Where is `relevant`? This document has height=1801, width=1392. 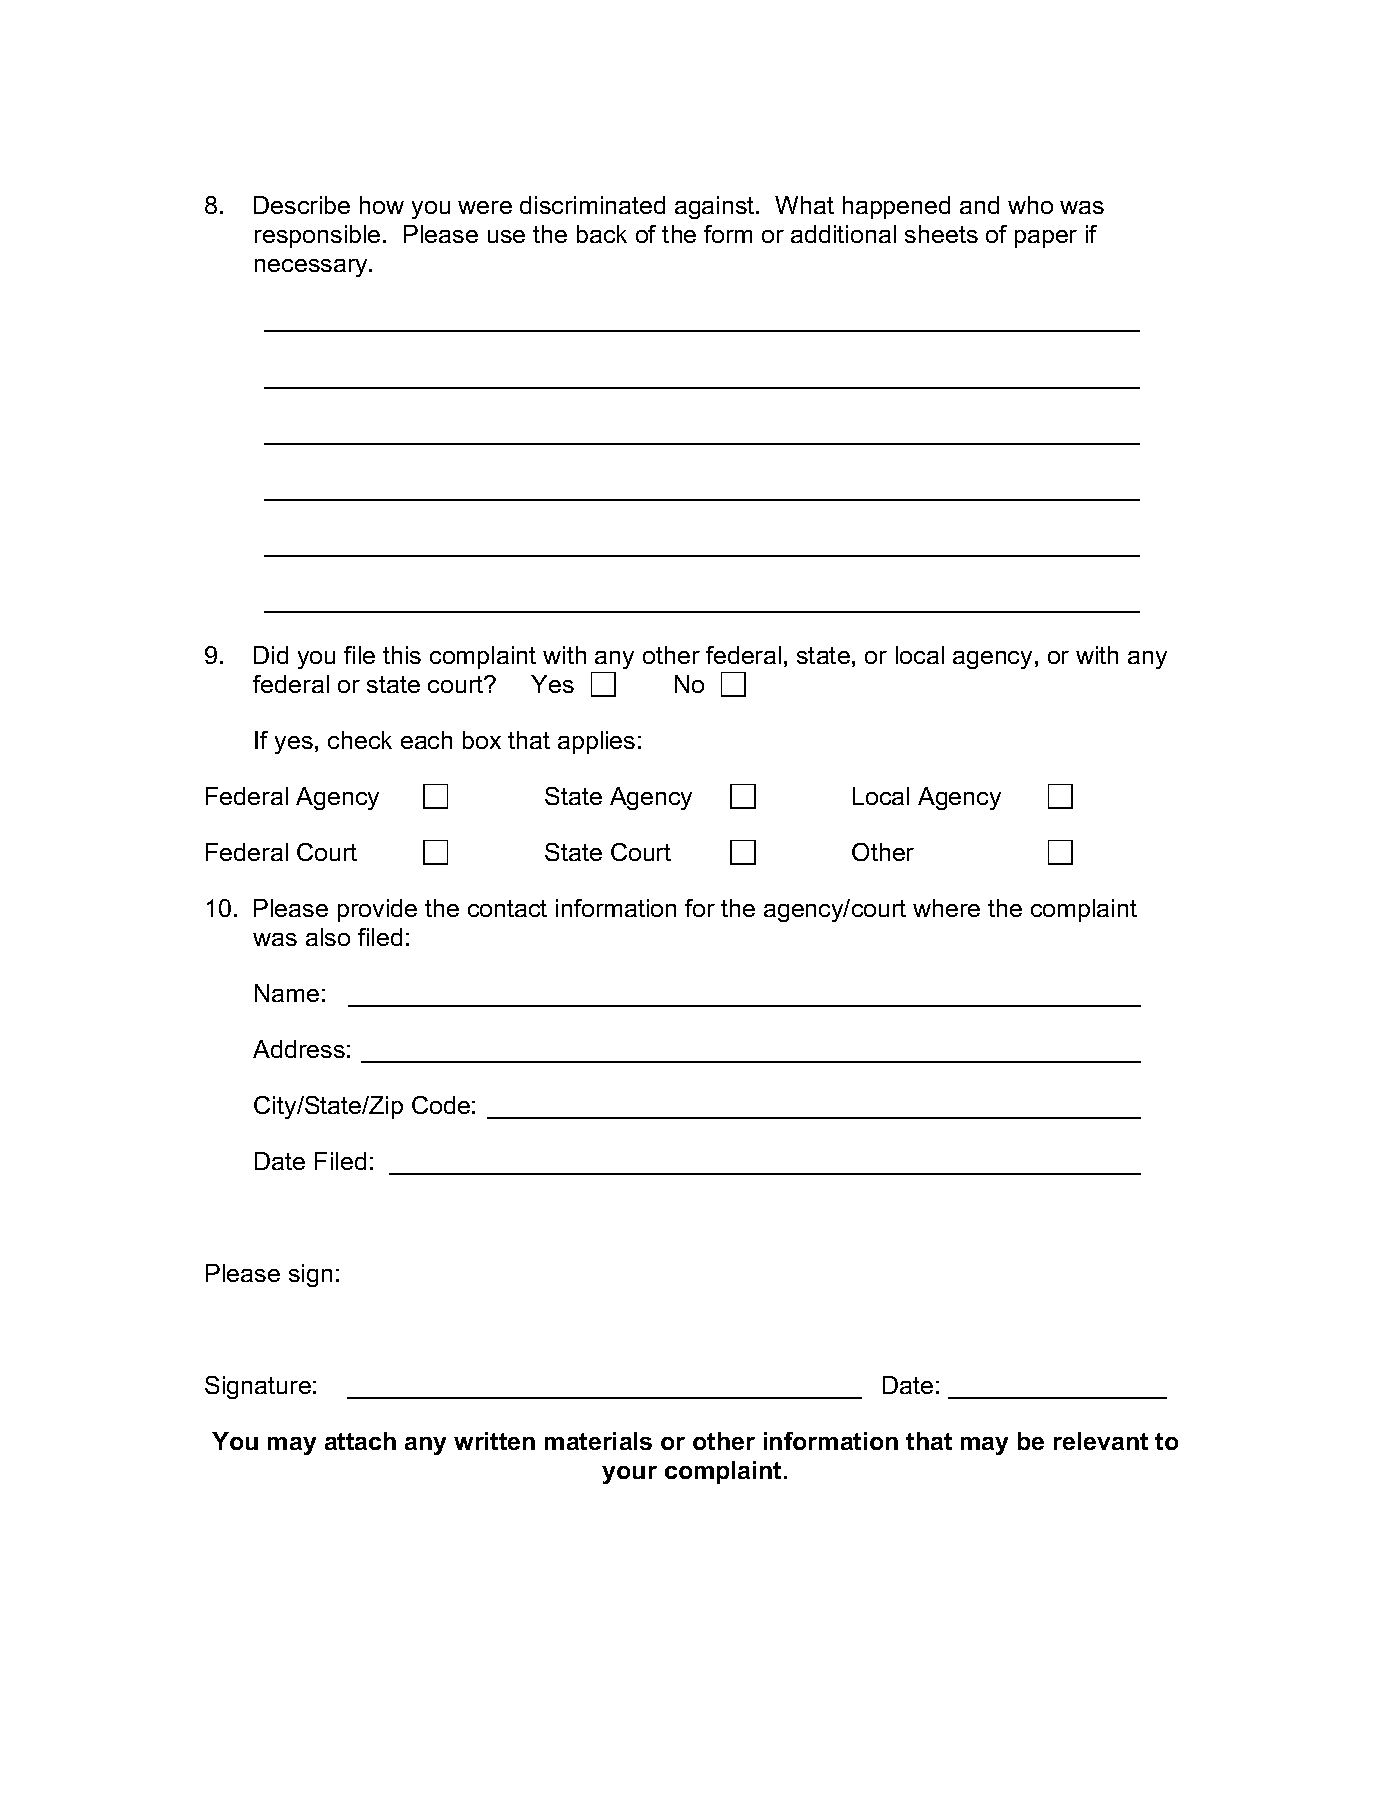
relevant is located at coordinates (1101, 1441).
